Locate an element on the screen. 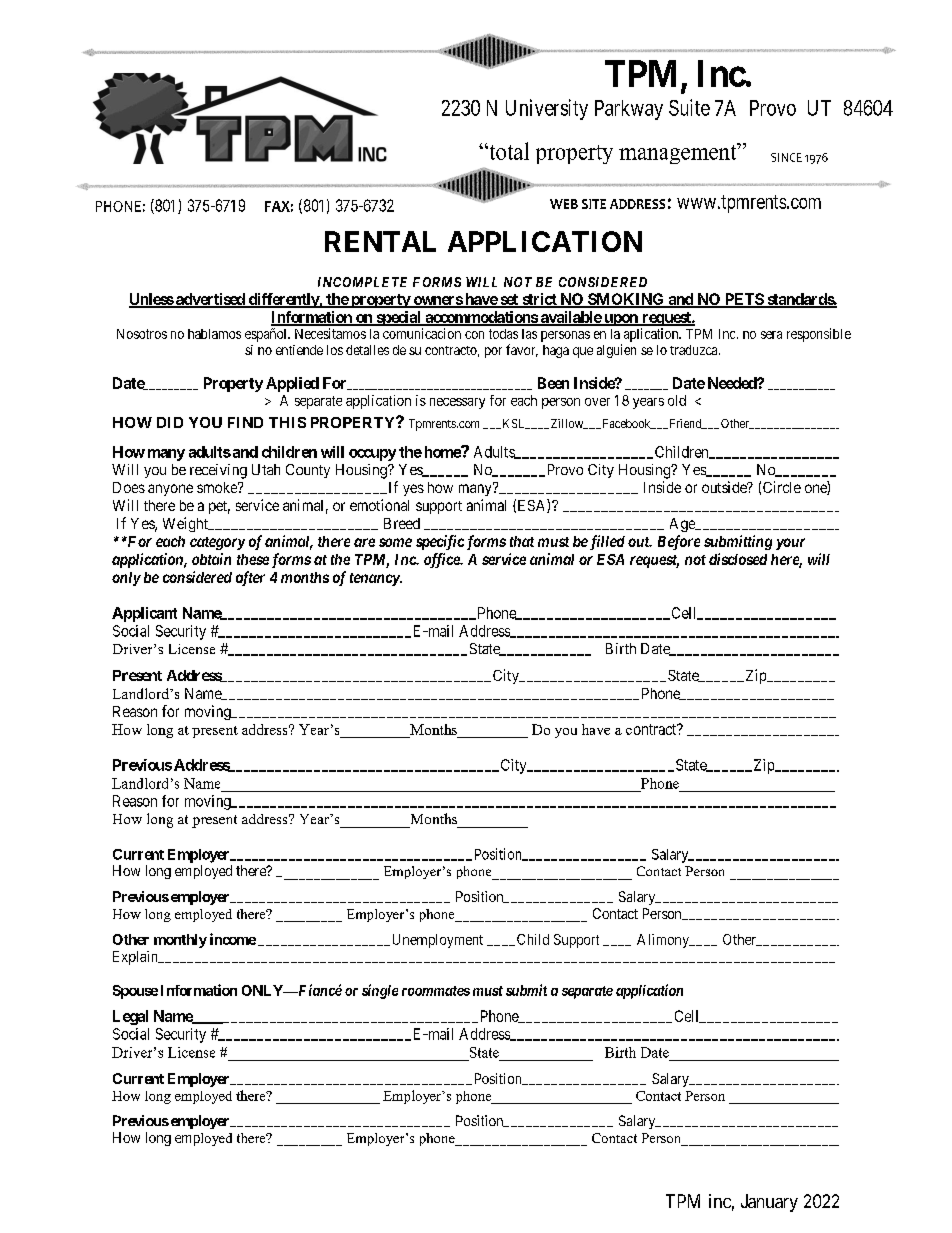 The height and width of the screenshot is (1233, 952). total is located at coordinates (508, 151).
